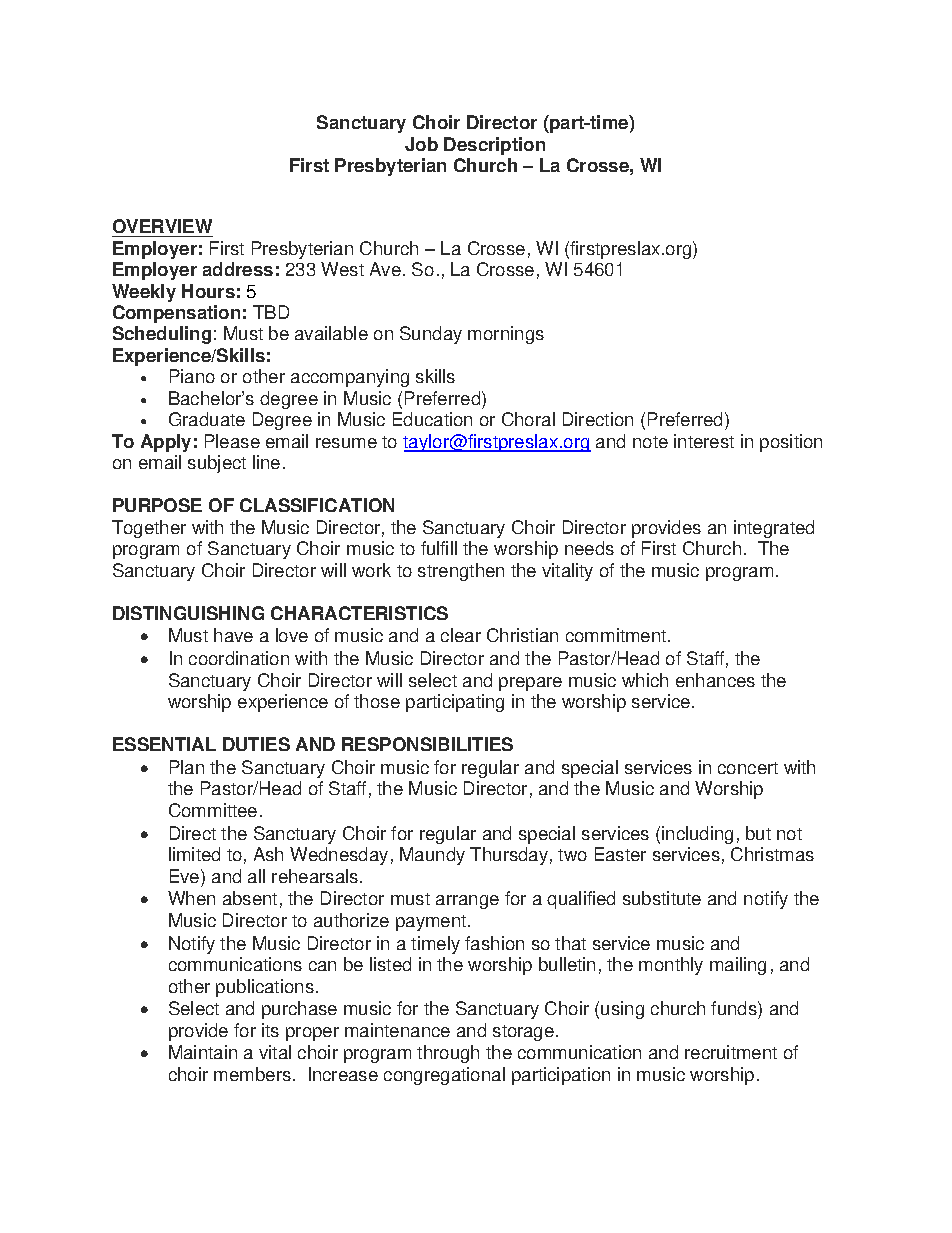 This screenshot has height=1233, width=952. I want to click on OVERVIEW, so click(162, 226).
